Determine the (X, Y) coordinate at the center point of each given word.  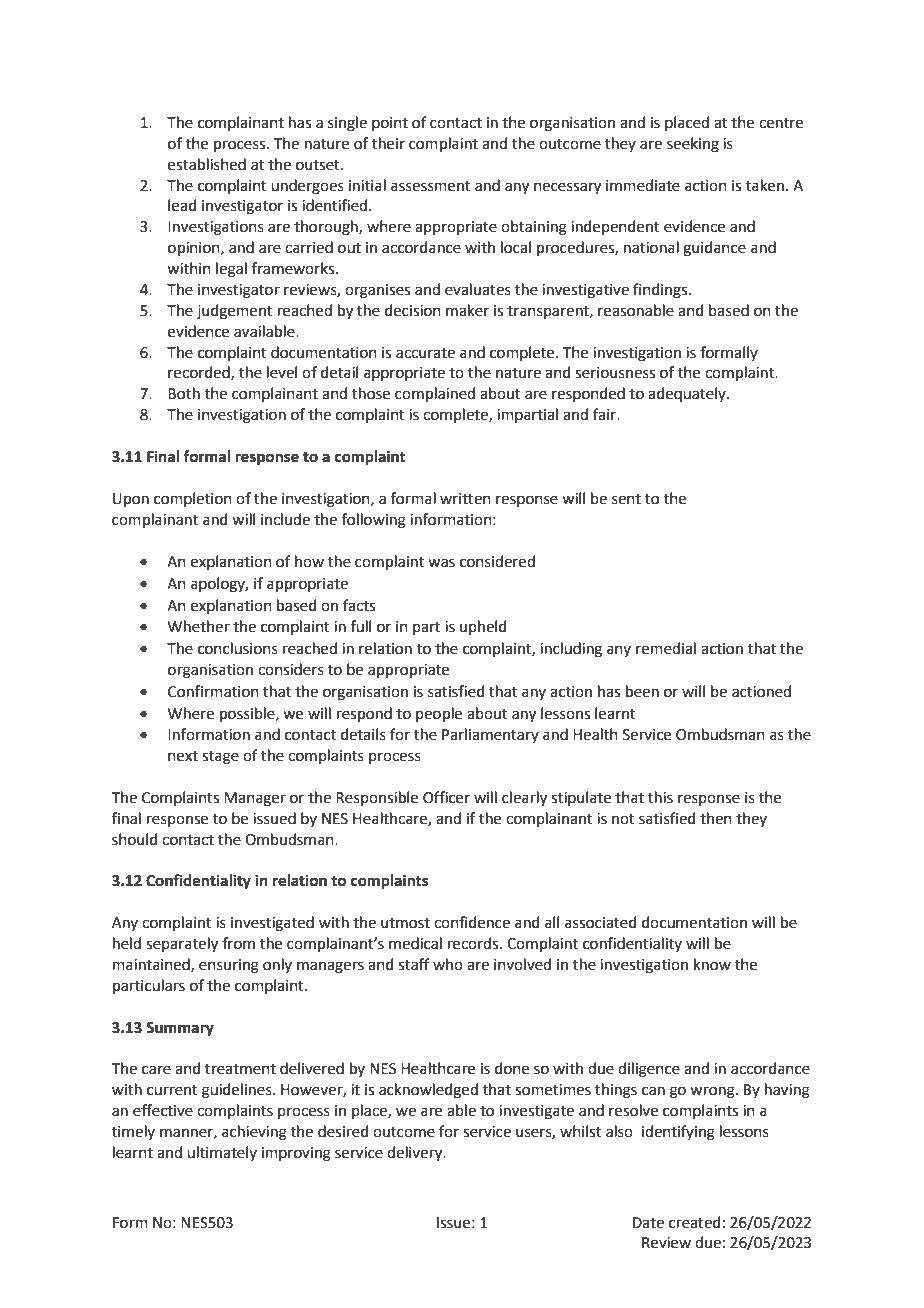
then (716, 818)
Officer (446, 797)
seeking (693, 145)
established (207, 164)
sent (626, 499)
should (135, 839)
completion (193, 499)
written (465, 499)
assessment (431, 186)
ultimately (222, 1153)
